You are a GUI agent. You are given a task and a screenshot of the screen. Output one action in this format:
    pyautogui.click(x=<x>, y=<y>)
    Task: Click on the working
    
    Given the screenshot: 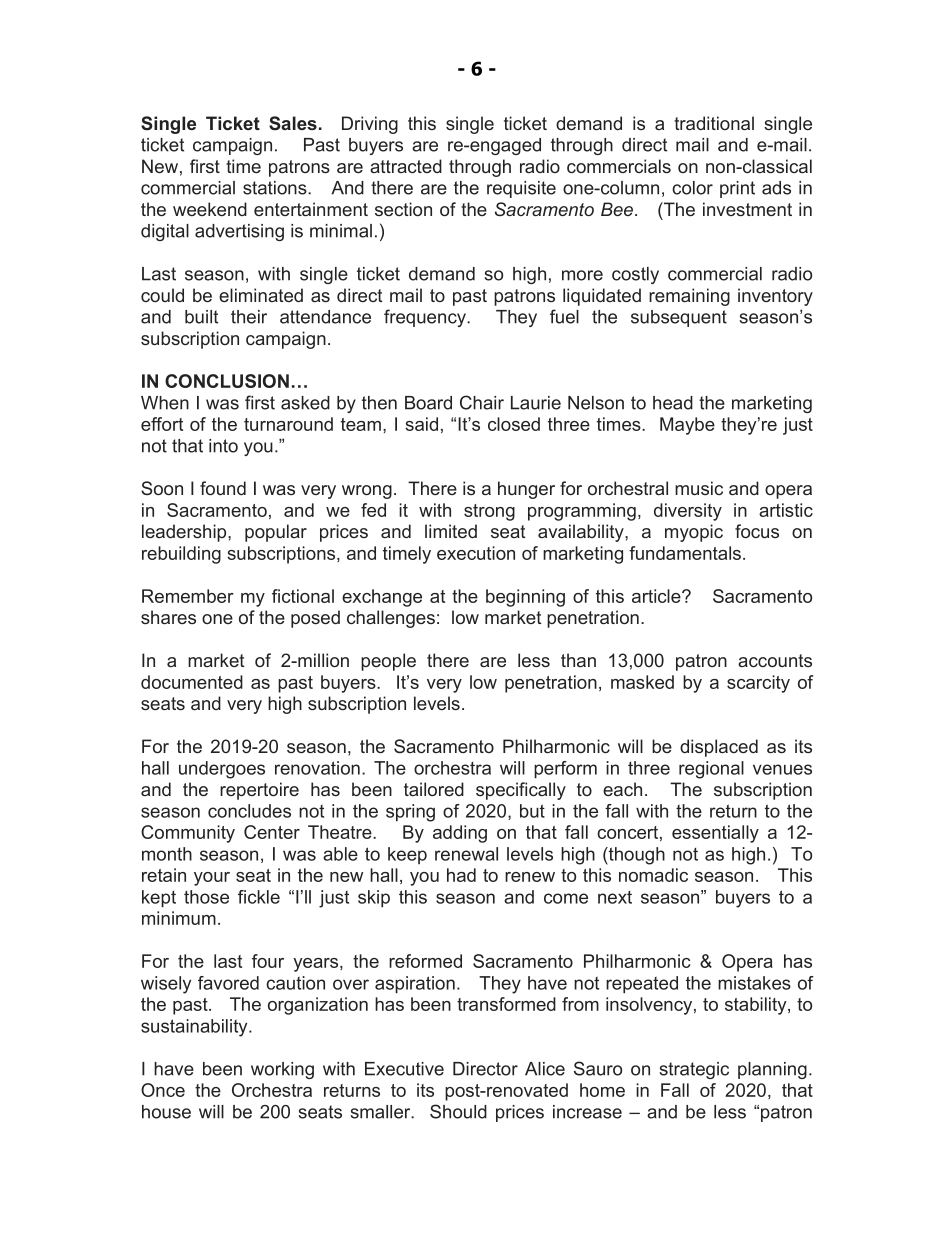 What is the action you would take?
    pyautogui.click(x=282, y=1070)
